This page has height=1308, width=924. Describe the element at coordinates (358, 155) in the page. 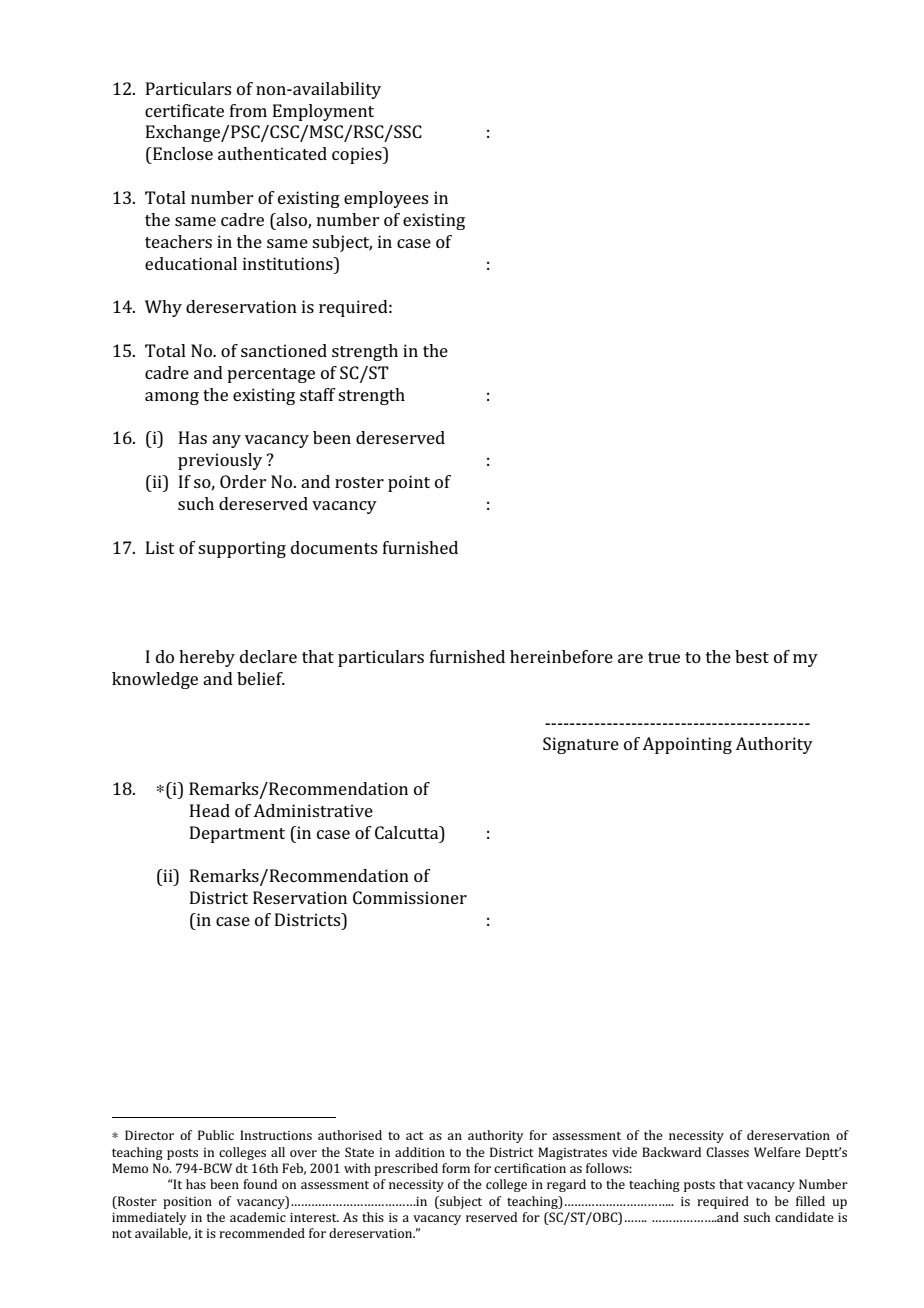

I see `copies` at that location.
